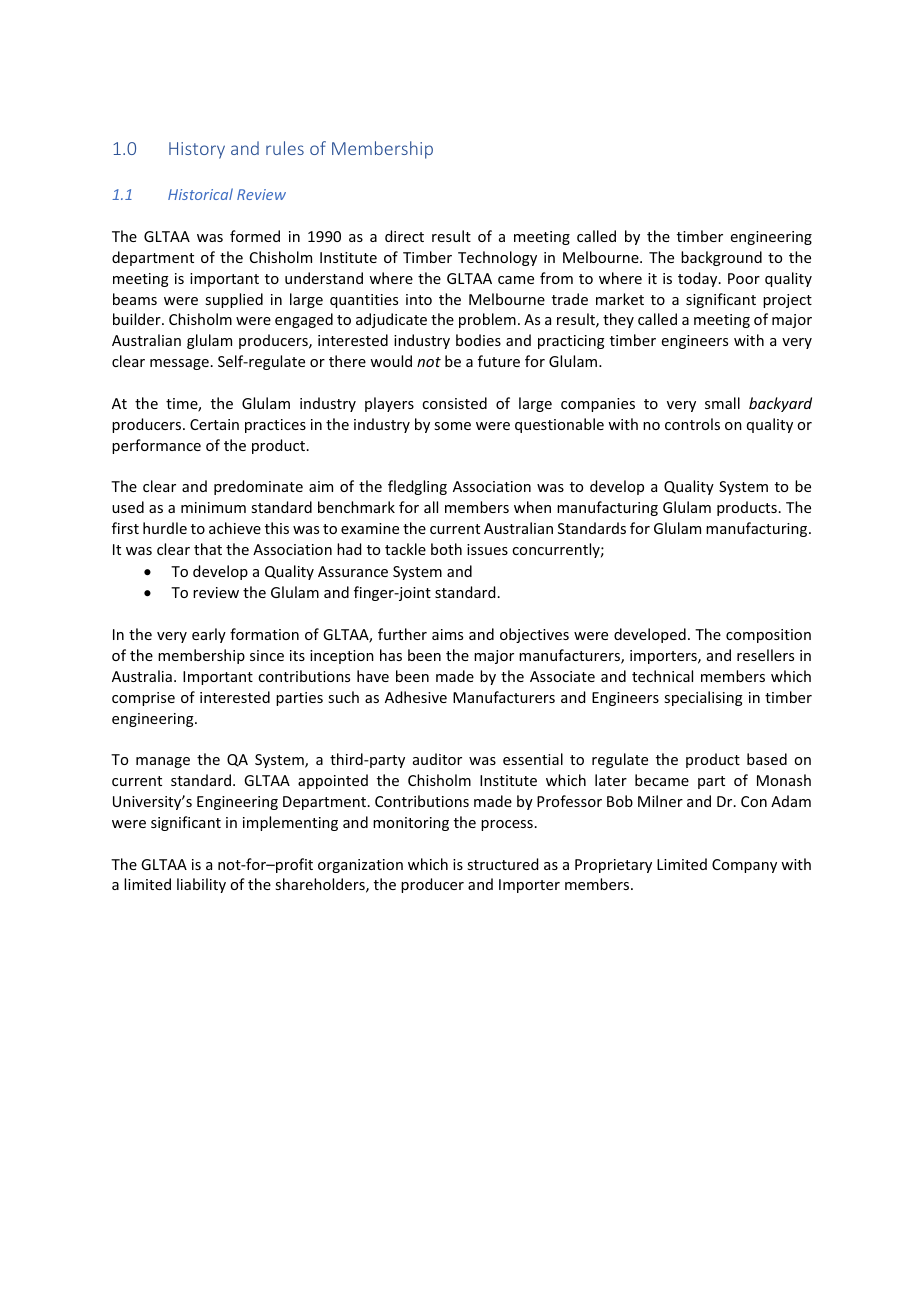  I want to click on they, so click(618, 320).
